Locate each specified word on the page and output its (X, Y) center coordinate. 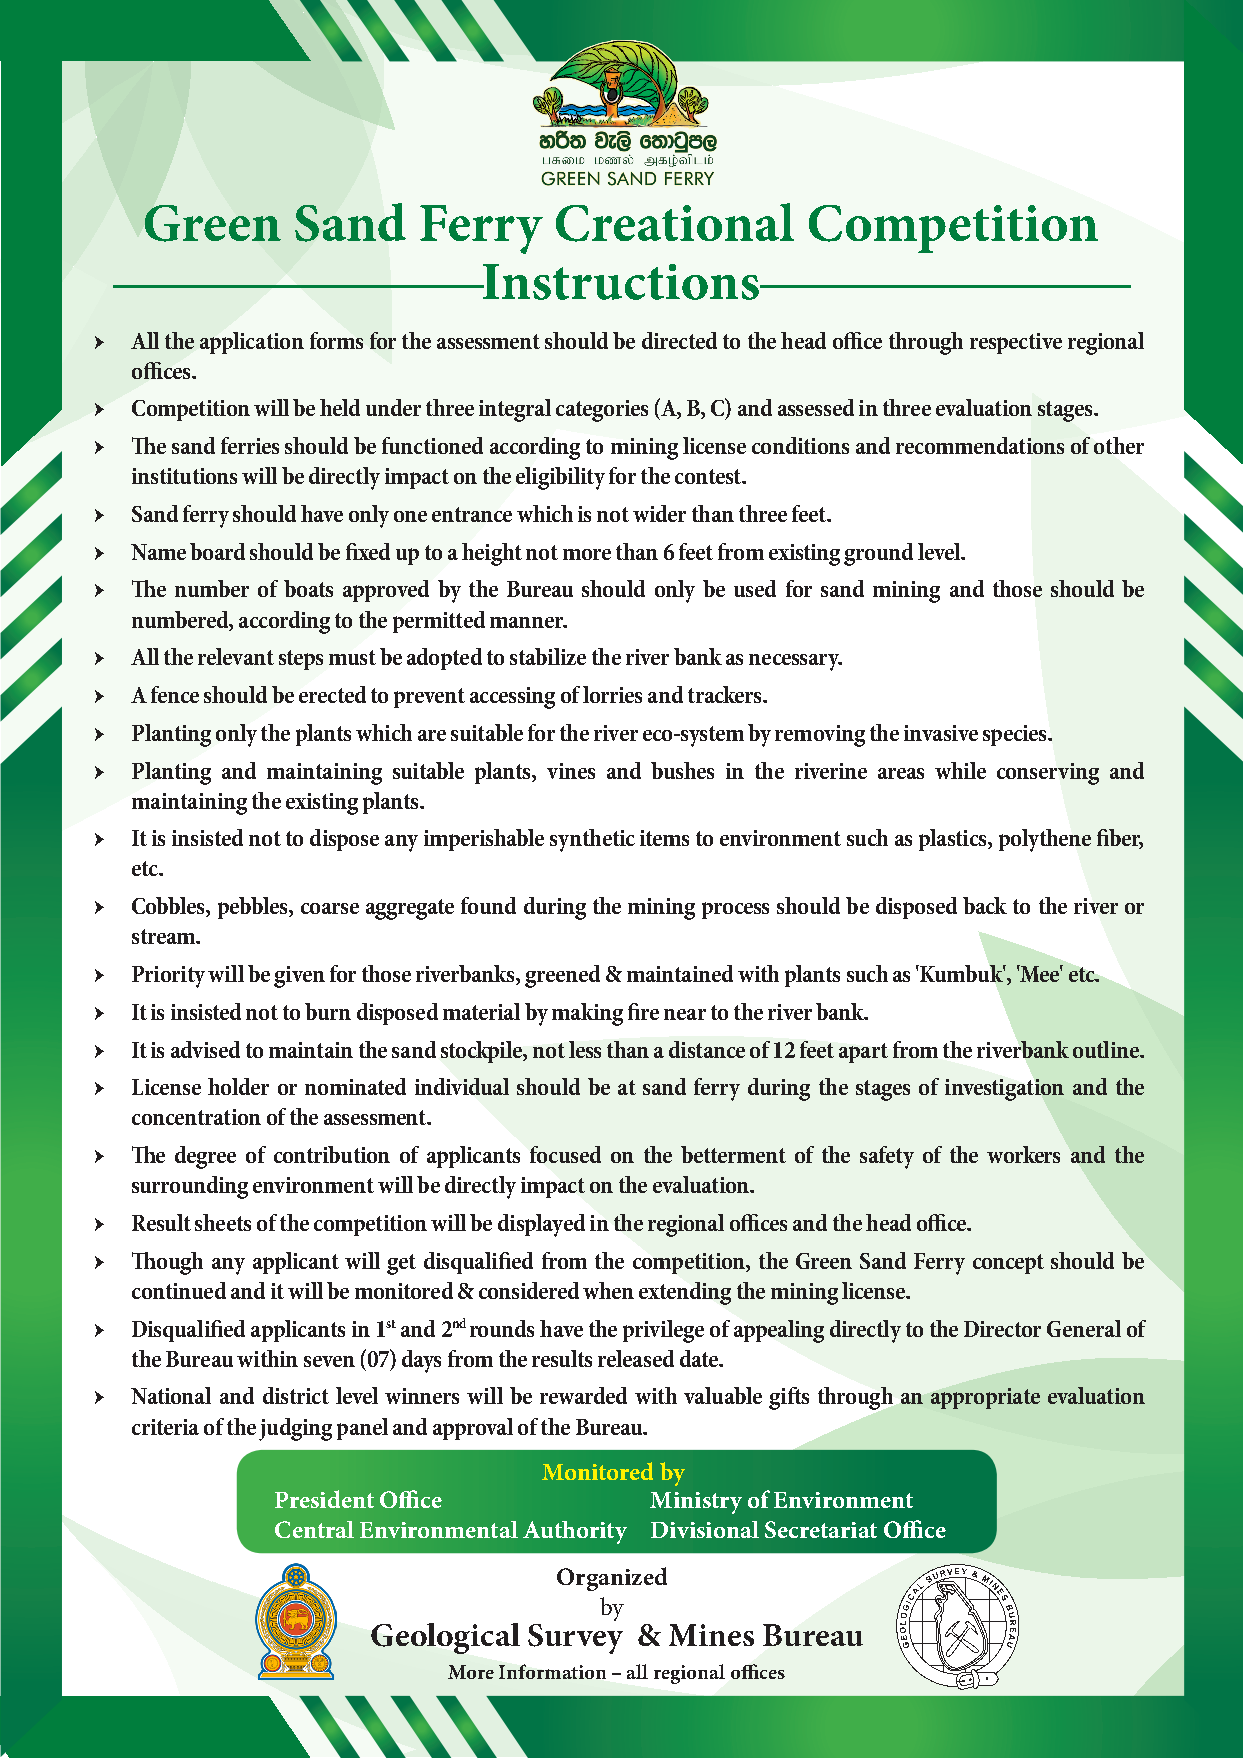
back (985, 905)
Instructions (620, 282)
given (299, 977)
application (252, 343)
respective (1016, 343)
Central (314, 1529)
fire (643, 1011)
